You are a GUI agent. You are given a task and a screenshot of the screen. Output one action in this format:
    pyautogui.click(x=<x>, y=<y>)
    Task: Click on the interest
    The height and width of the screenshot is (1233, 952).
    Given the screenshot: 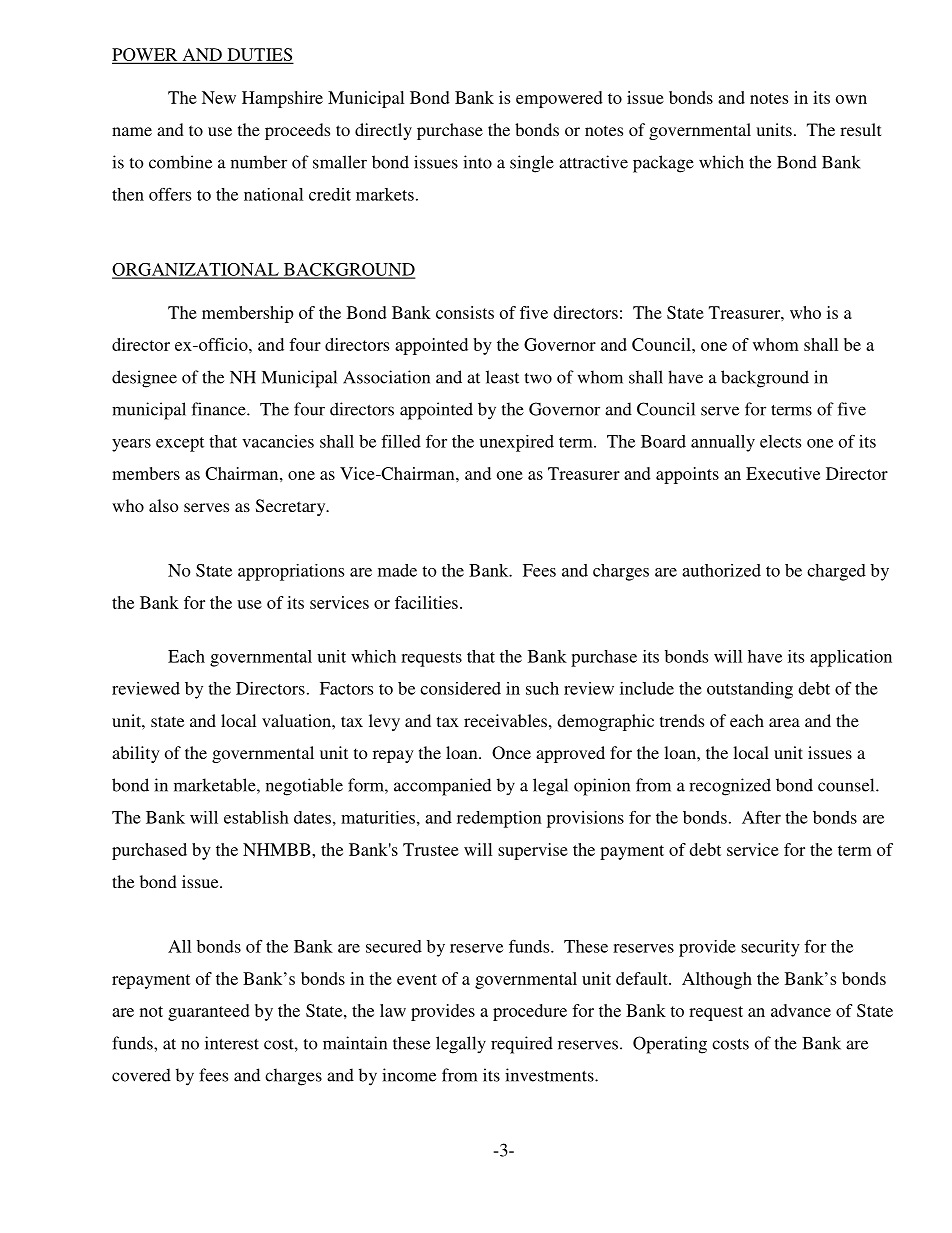 What is the action you would take?
    pyautogui.click(x=232, y=1043)
